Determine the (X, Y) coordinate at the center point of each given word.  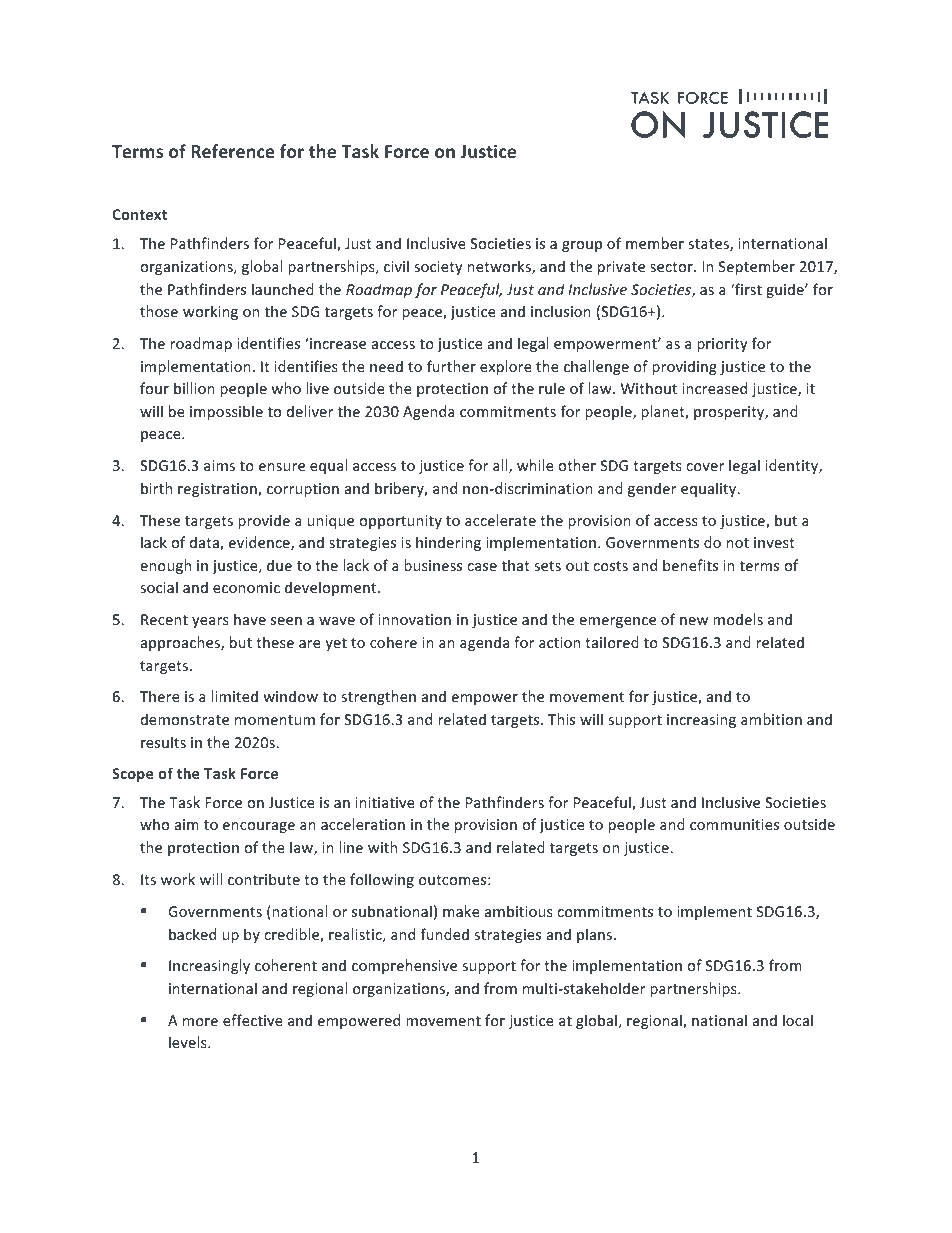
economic (246, 587)
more (200, 1022)
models (738, 619)
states (709, 245)
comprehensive (404, 966)
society (438, 268)
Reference (233, 151)
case (482, 567)
